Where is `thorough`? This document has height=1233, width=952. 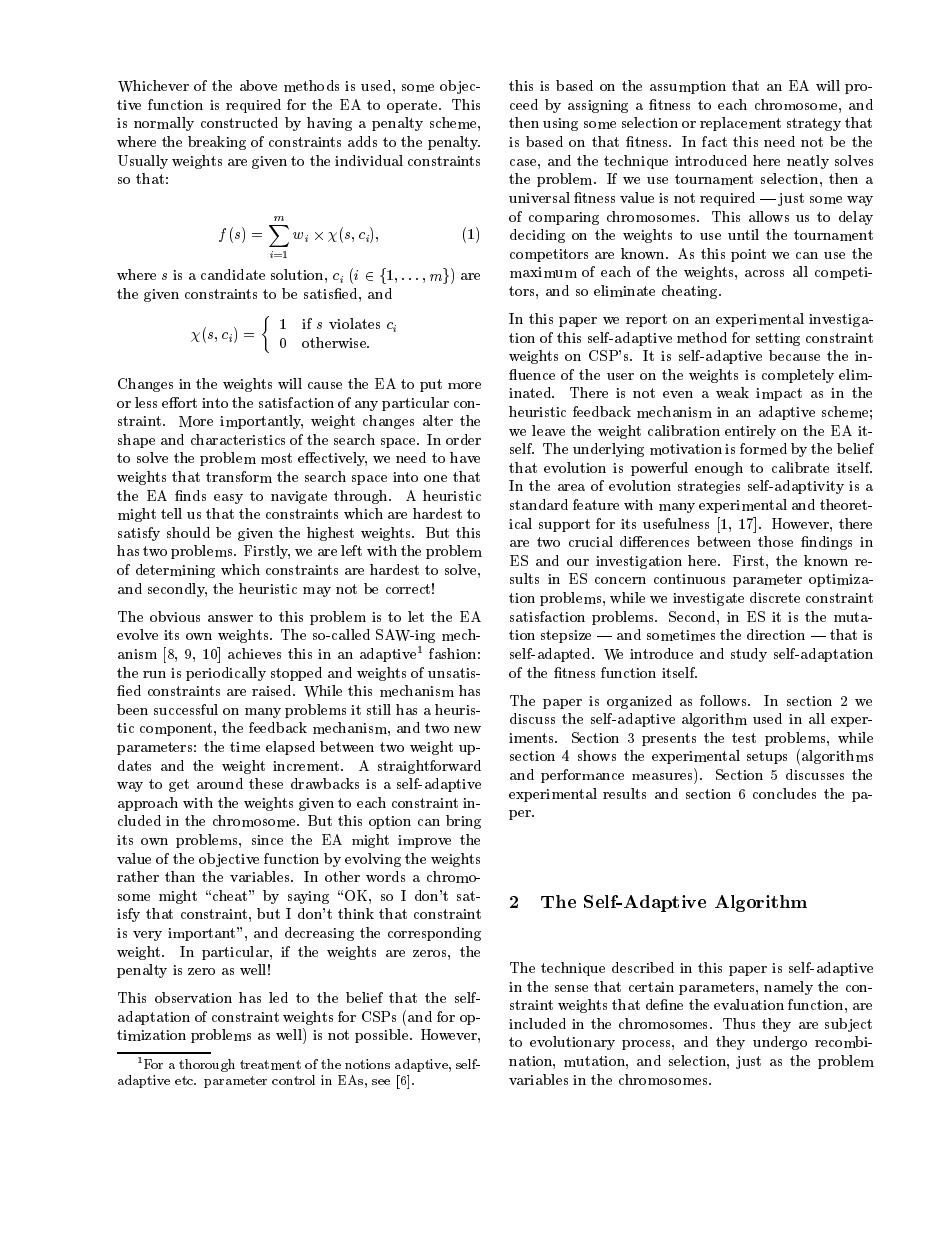
thorough is located at coordinates (207, 1065).
